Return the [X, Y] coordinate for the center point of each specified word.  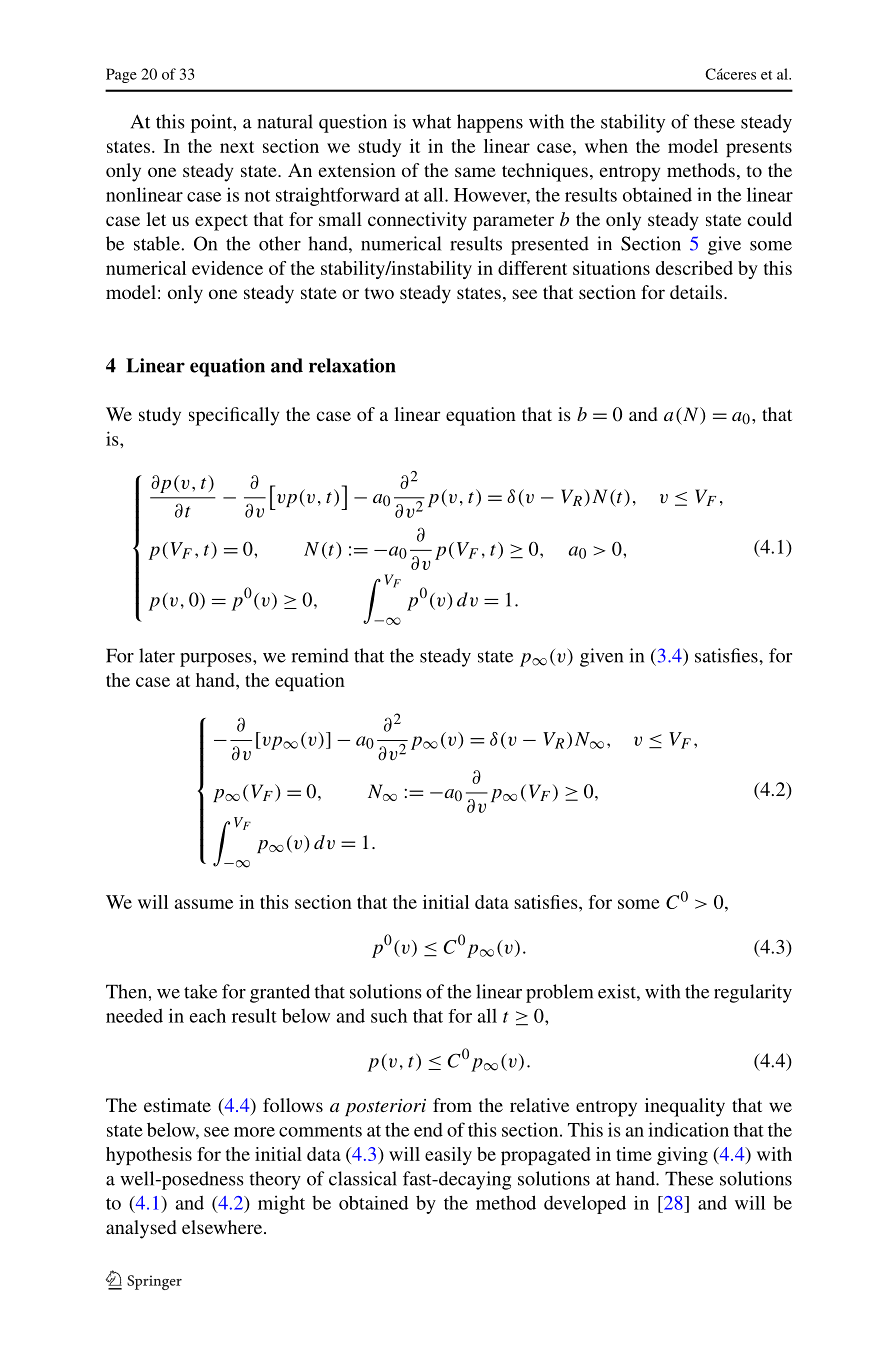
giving [682, 1156]
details [697, 292]
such [389, 1015]
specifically [234, 416]
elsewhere [223, 1227]
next [237, 147]
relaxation [352, 365]
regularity [753, 993]
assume [204, 904]
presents [759, 149]
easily [448, 1156]
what [431, 121]
